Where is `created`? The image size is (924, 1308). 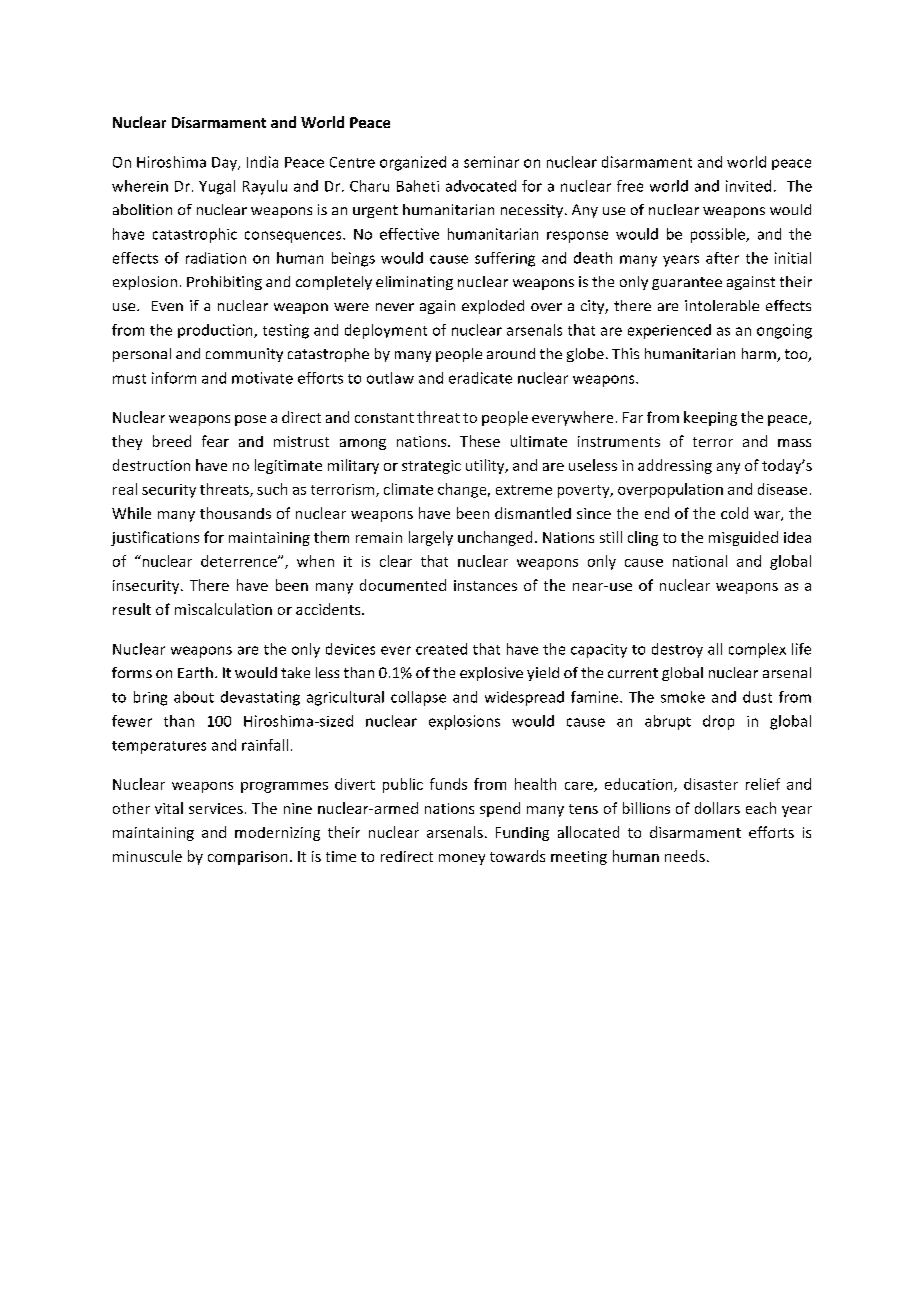
created is located at coordinates (441, 649).
